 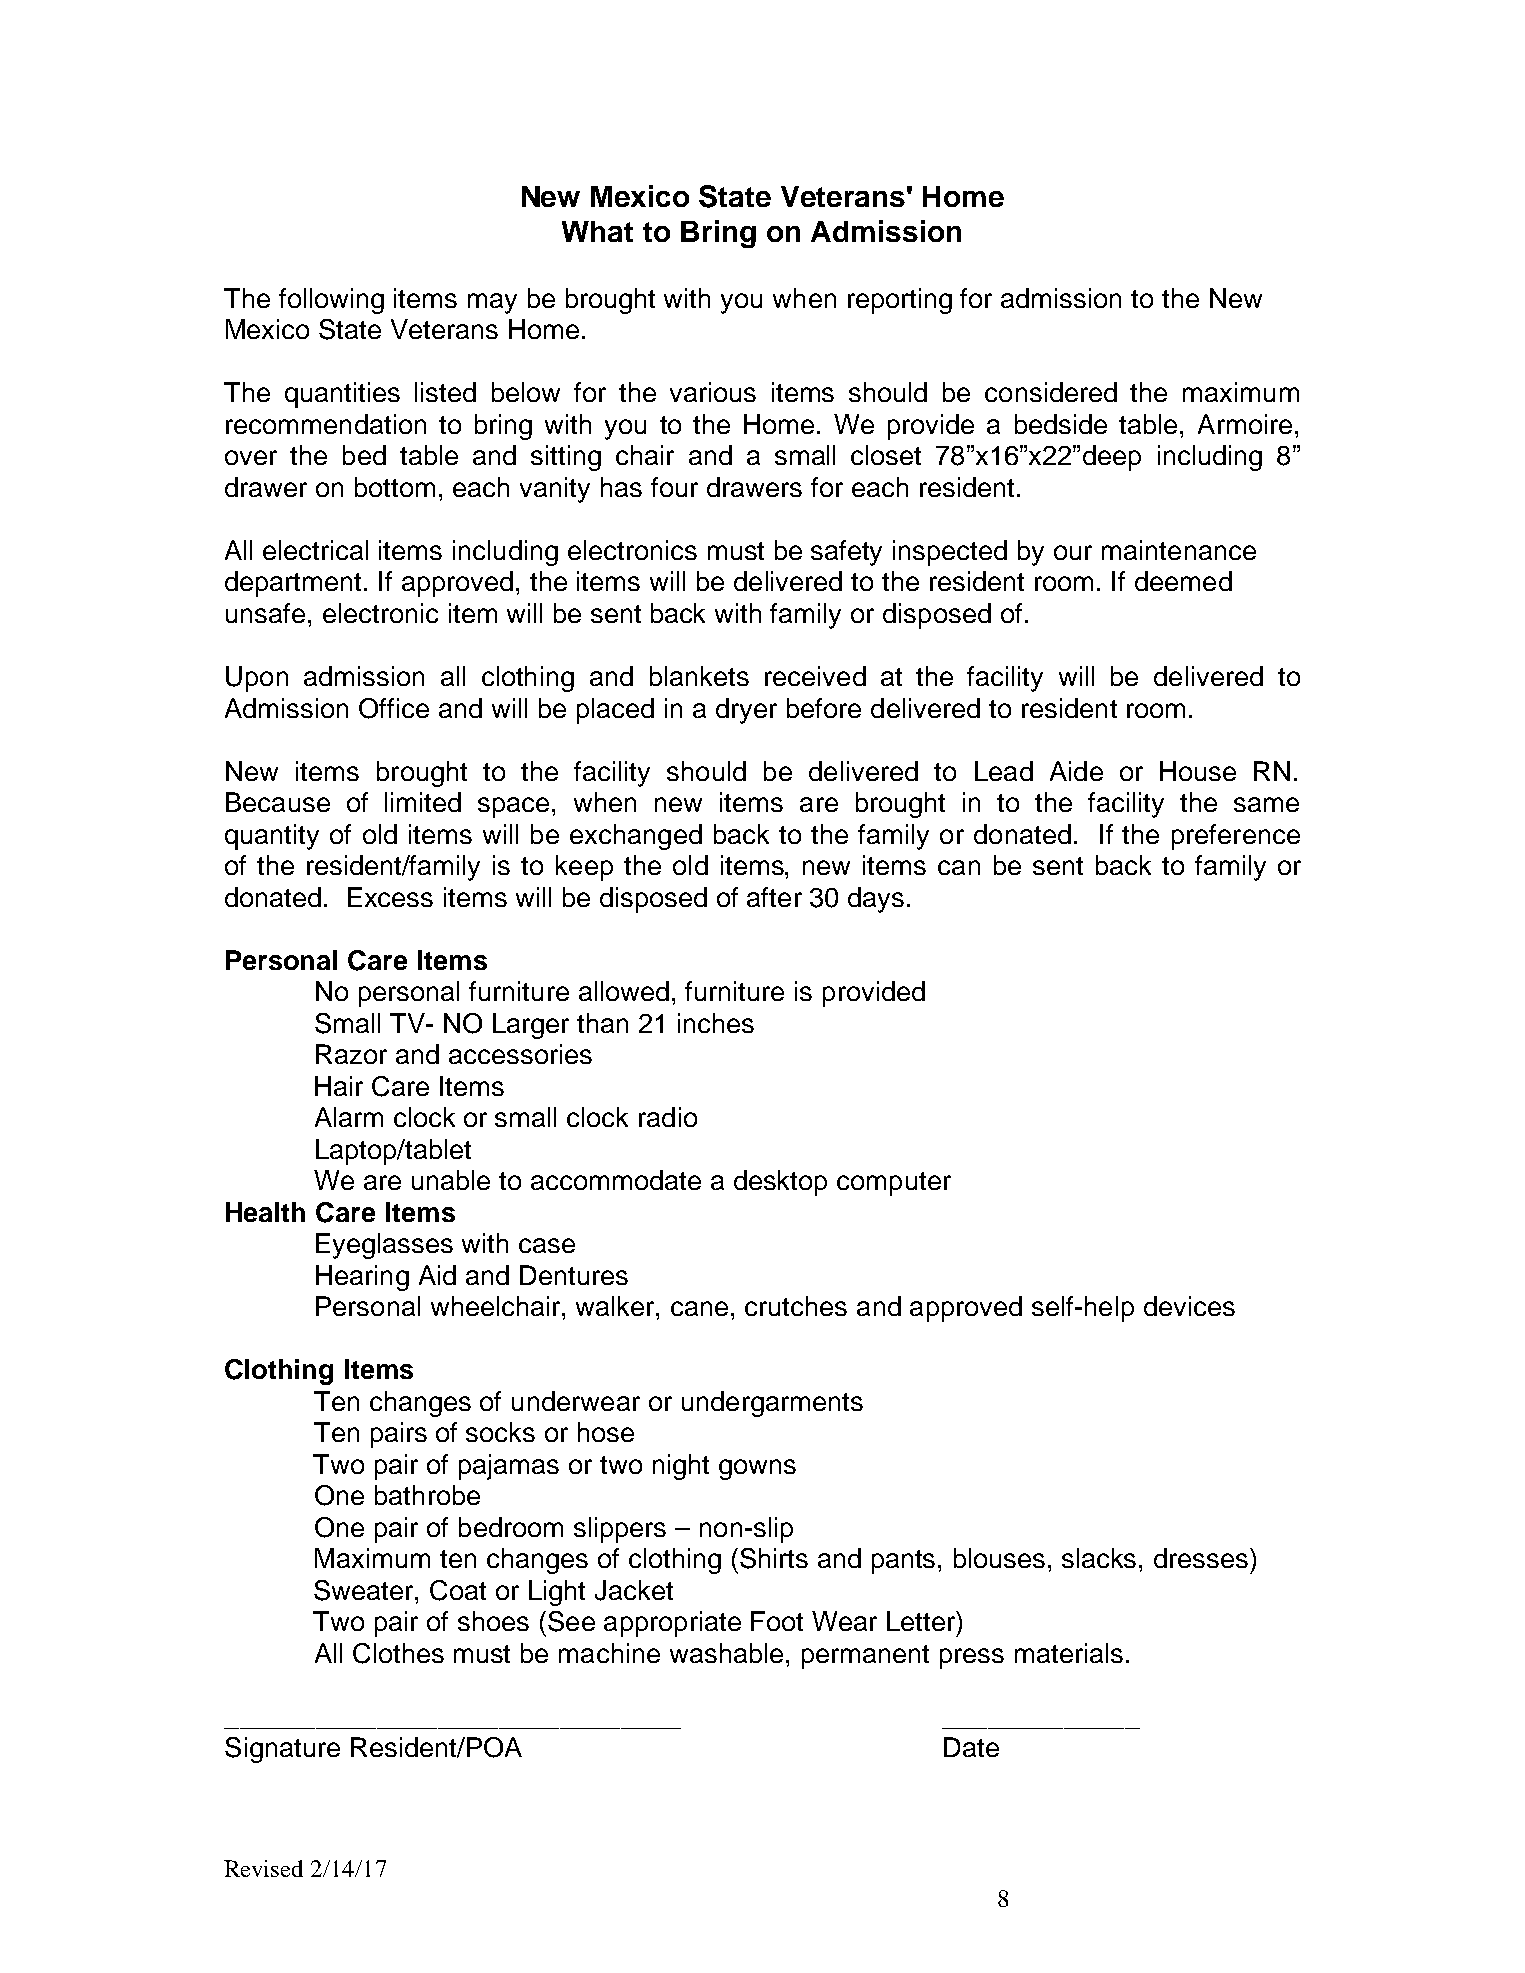 What do you see at coordinates (1051, 392) in the screenshot?
I see `considered` at bounding box center [1051, 392].
